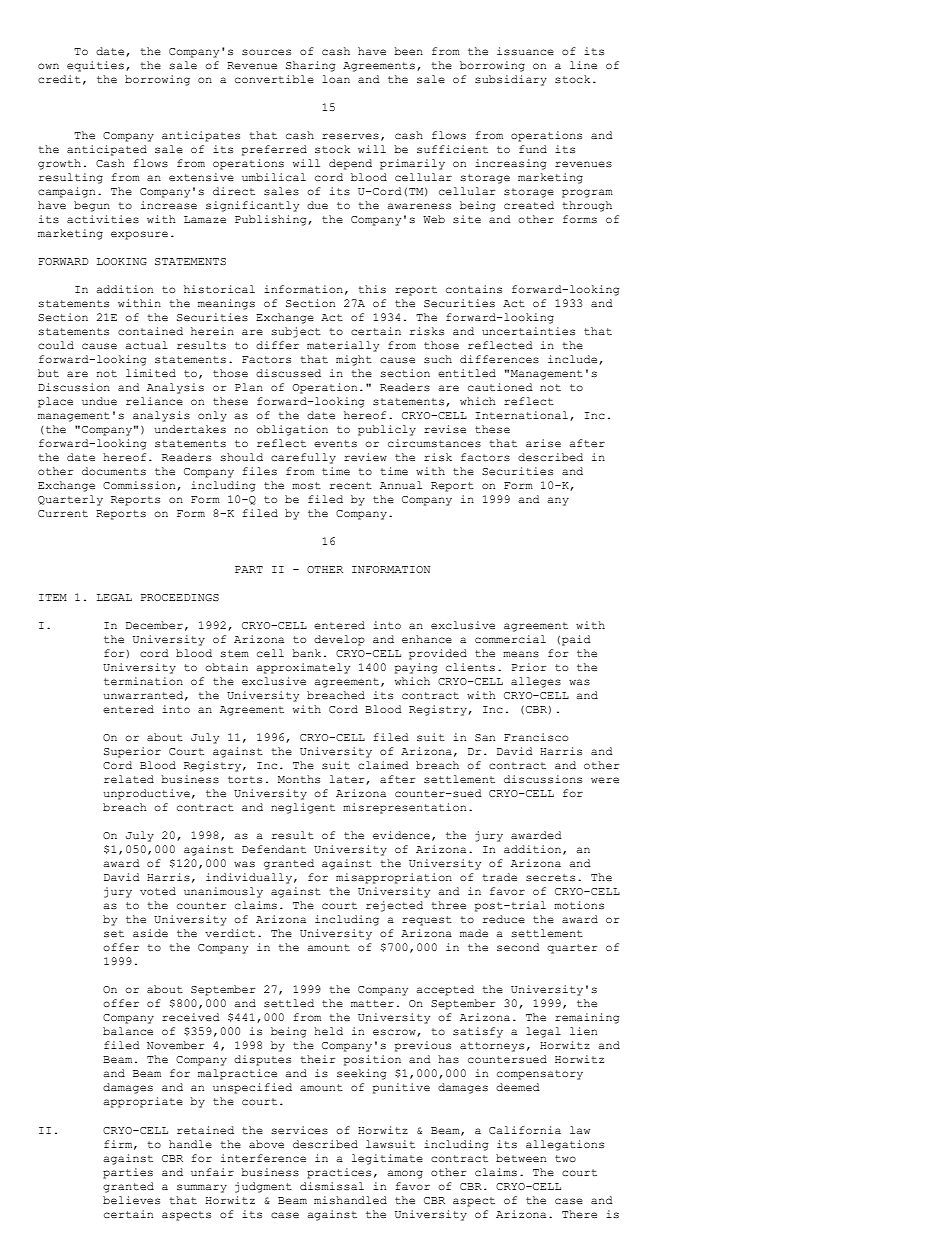 Image resolution: width=952 pixels, height=1233 pixels. What do you see at coordinates (150, 933) in the screenshot?
I see `aside` at bounding box center [150, 933].
